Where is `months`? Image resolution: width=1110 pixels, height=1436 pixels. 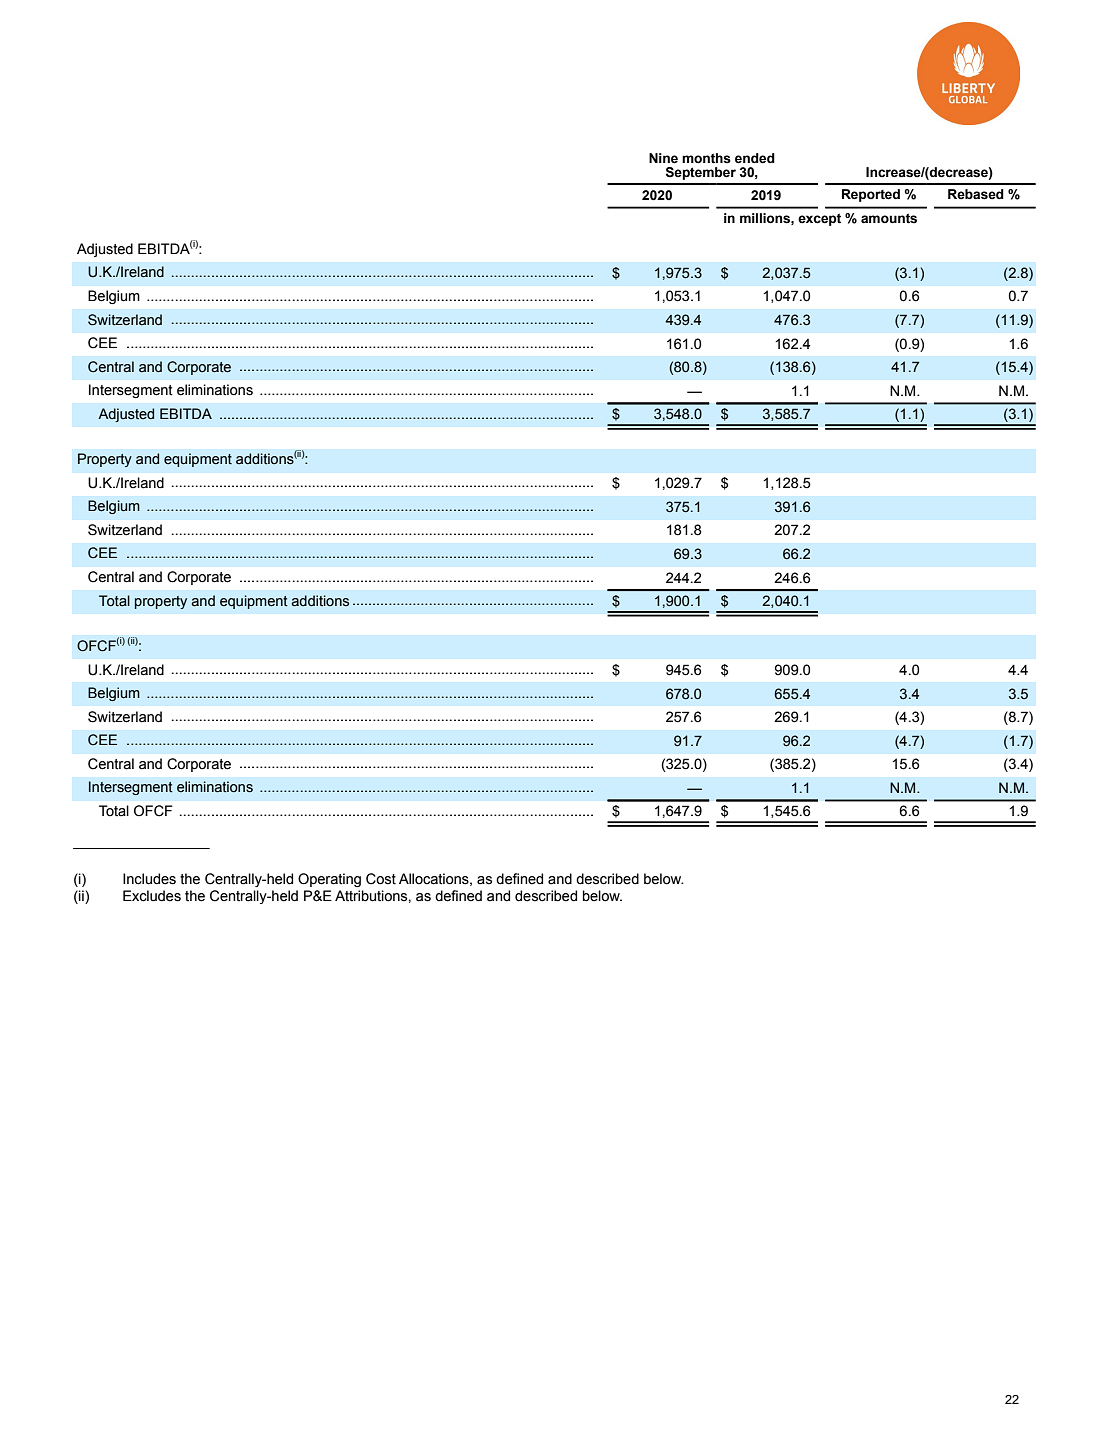
months is located at coordinates (706, 158).
